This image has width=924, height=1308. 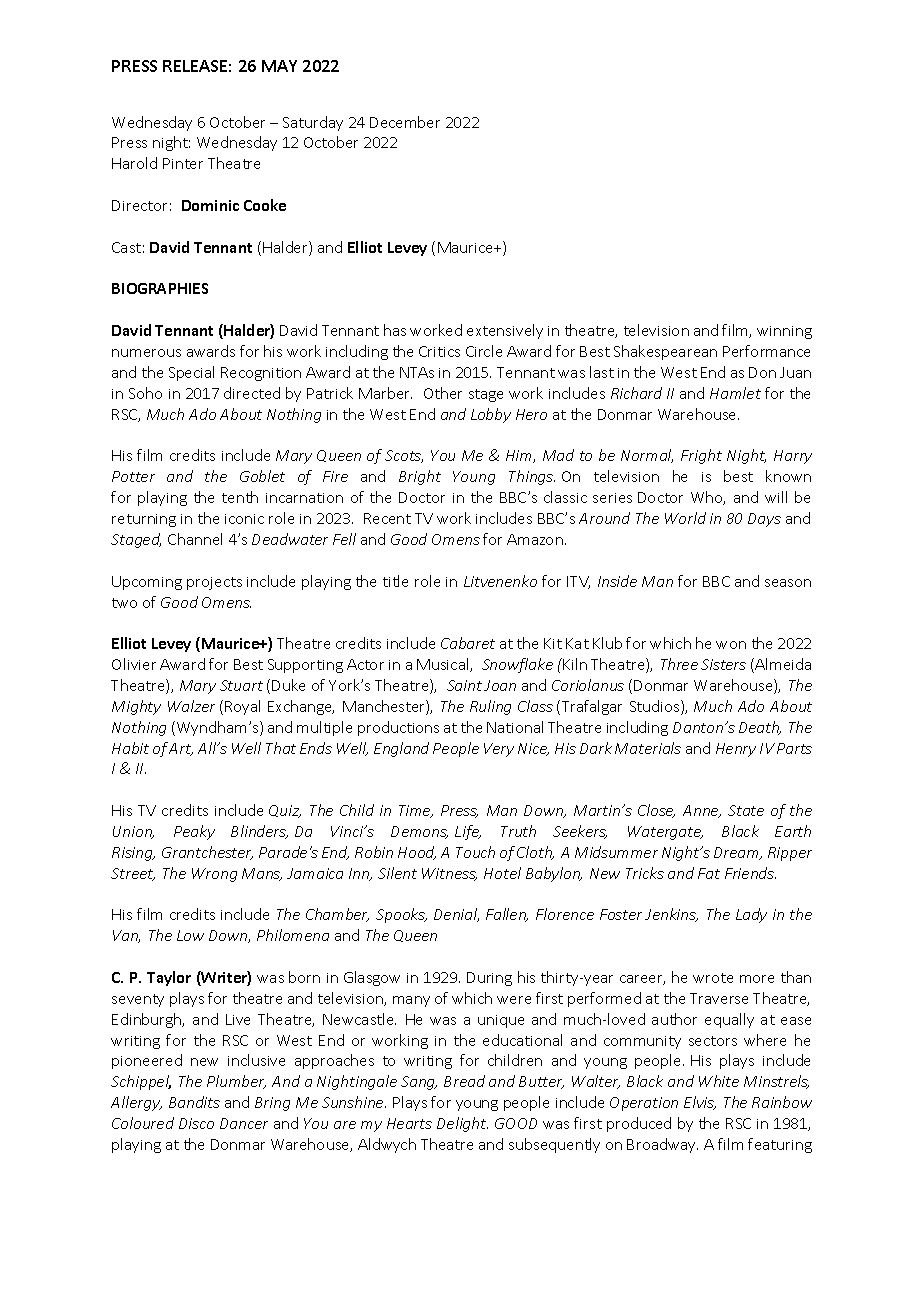 I want to click on Lobby, so click(x=491, y=415).
